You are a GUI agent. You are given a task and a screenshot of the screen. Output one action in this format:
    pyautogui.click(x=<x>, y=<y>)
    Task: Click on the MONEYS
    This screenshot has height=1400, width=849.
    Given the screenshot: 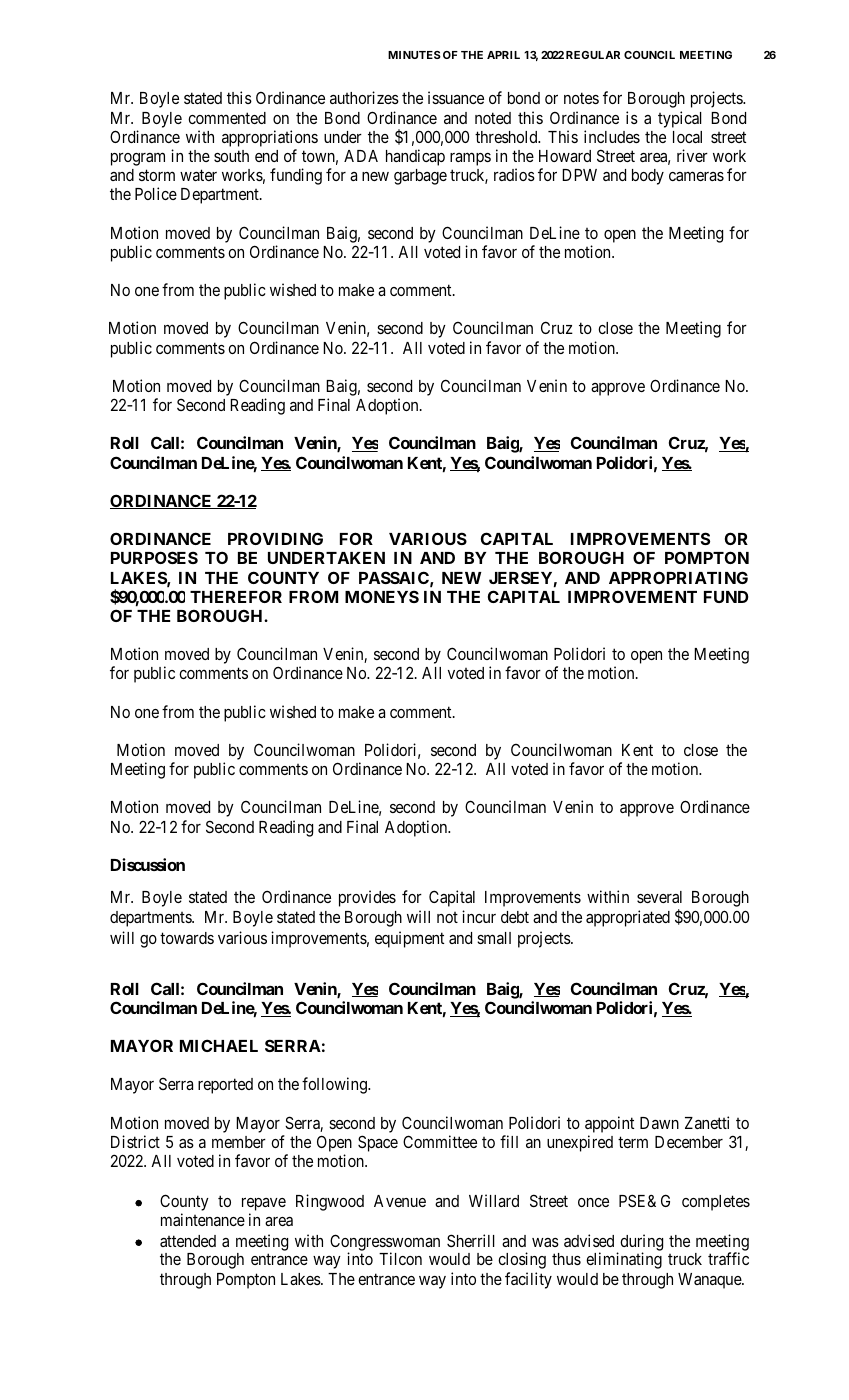 What is the action you would take?
    pyautogui.click(x=382, y=596)
